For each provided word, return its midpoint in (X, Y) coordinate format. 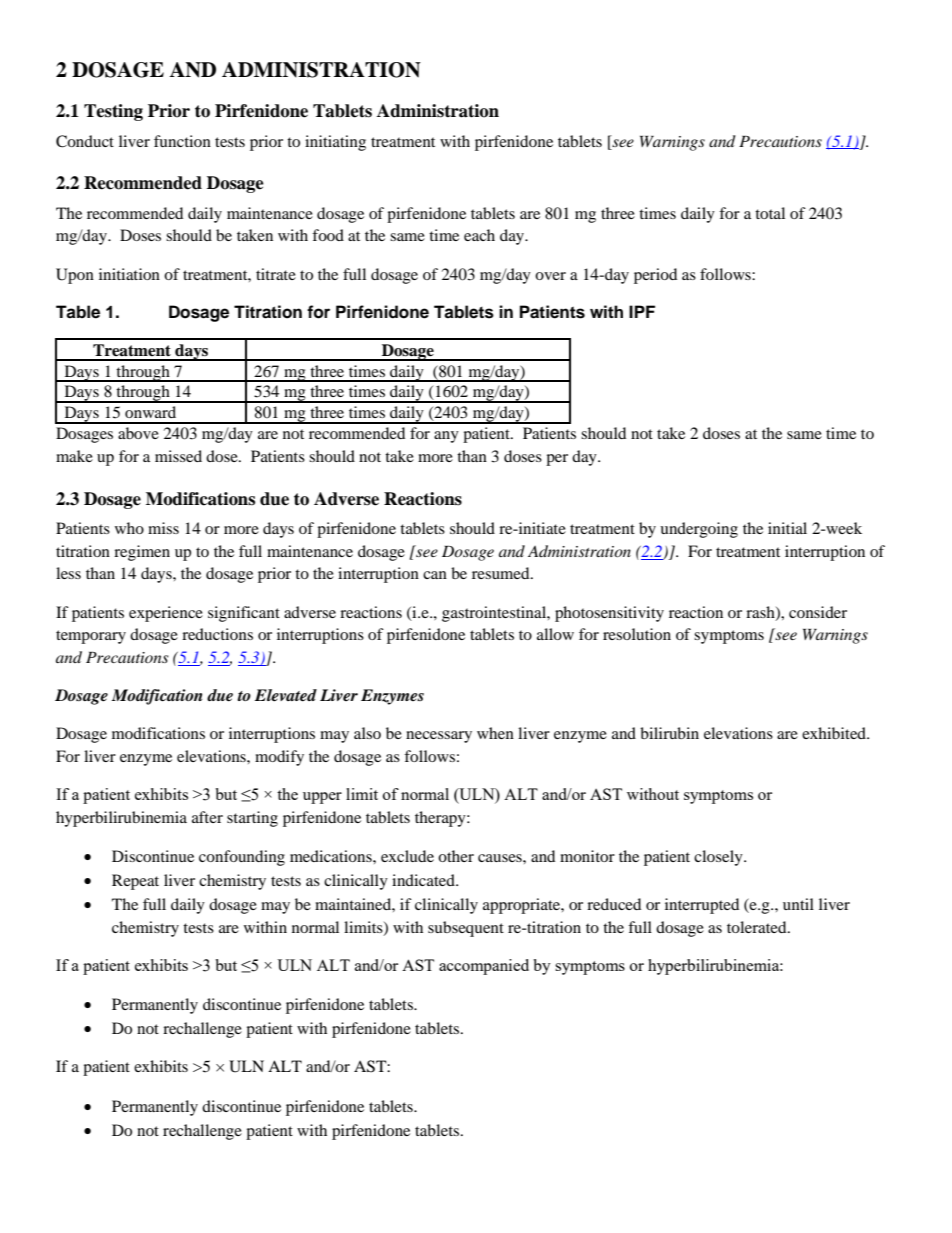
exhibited (835, 733)
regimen (142, 553)
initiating (335, 143)
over (550, 276)
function (182, 141)
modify (279, 758)
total (770, 213)
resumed (502, 573)
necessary (439, 737)
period (655, 276)
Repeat (135, 882)
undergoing (699, 530)
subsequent (466, 929)
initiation (129, 274)
